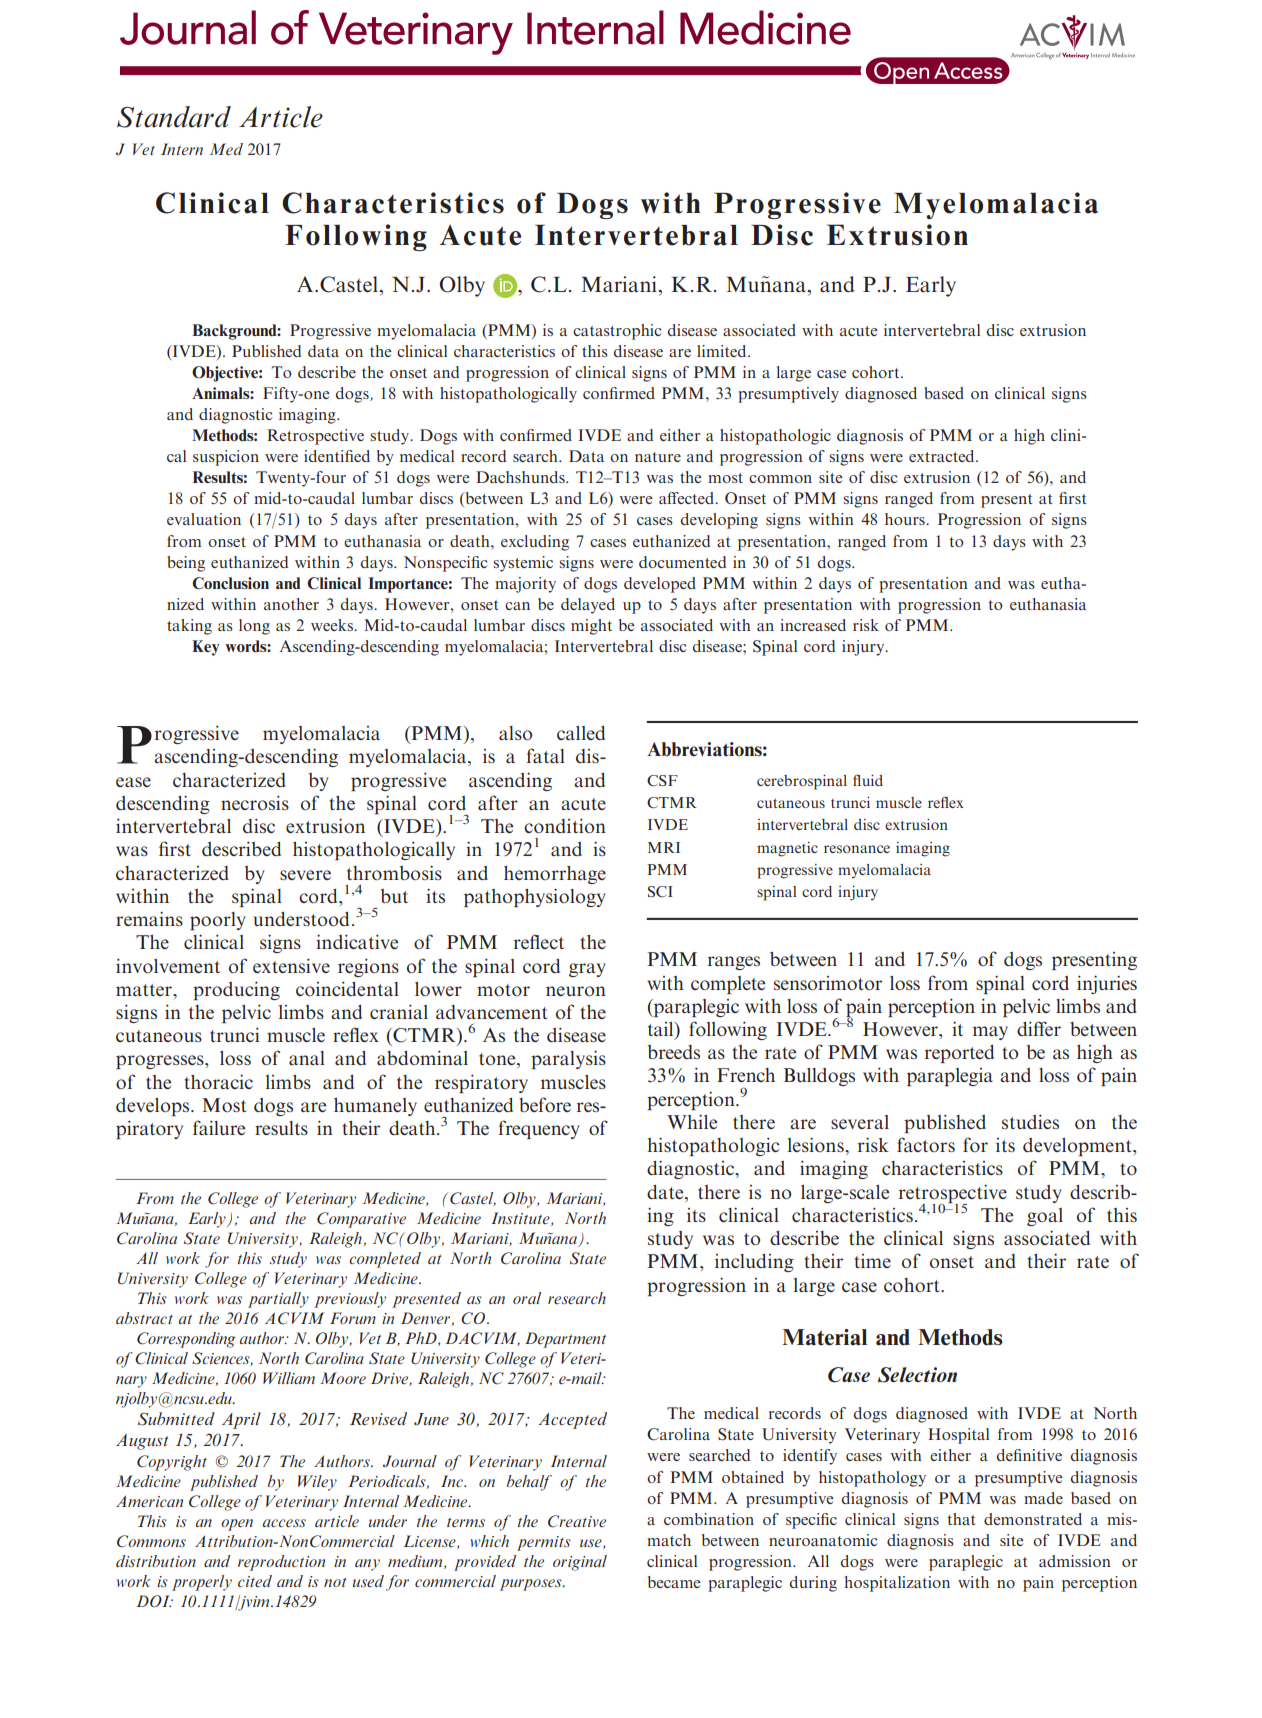 Image resolution: width=1262 pixels, height=1718 pixels. What do you see at coordinates (568, 1059) in the screenshot?
I see `paralysis` at bounding box center [568, 1059].
